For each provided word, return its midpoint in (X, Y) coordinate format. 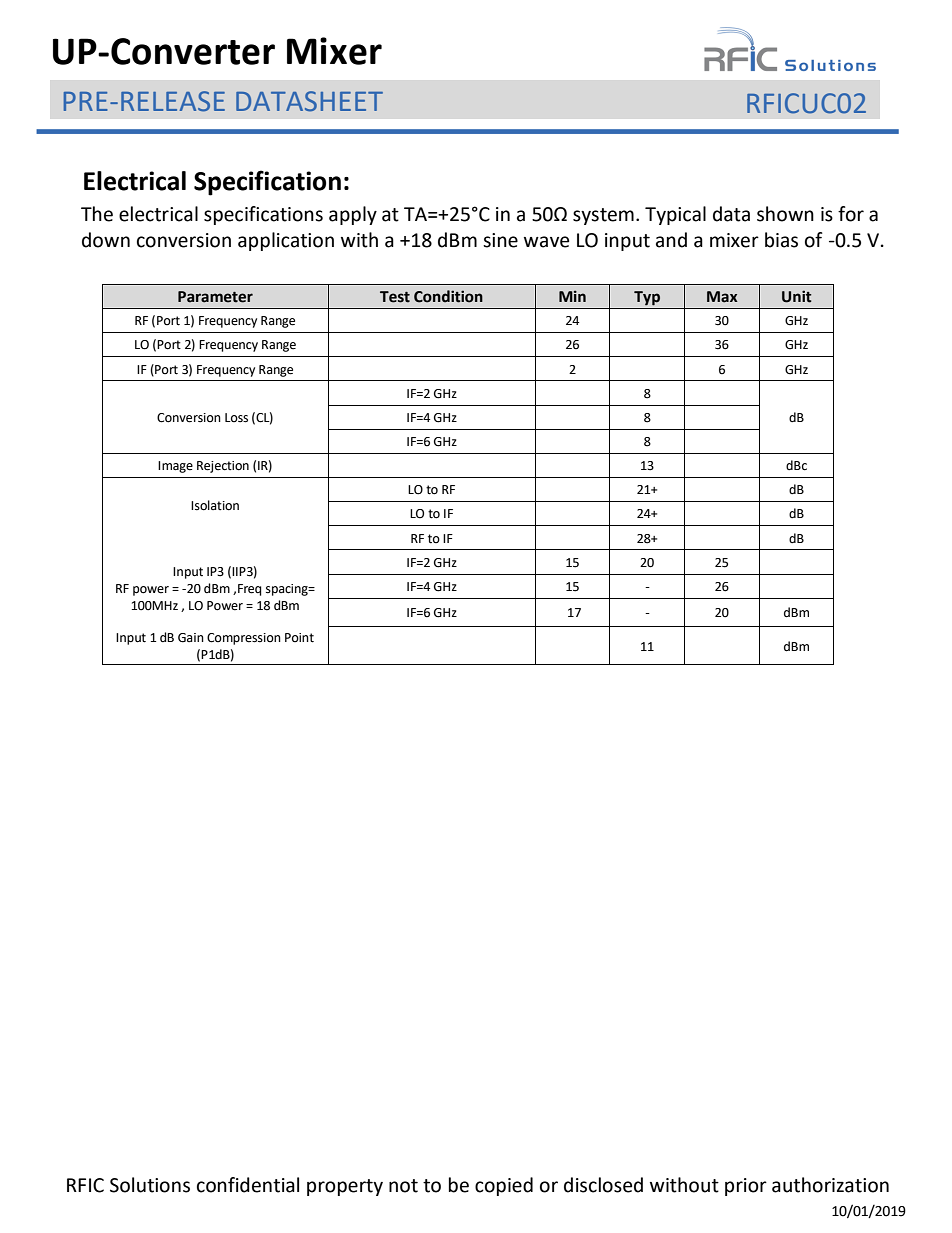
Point (299, 638)
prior (746, 1187)
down (106, 240)
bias (781, 240)
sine (500, 240)
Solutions (150, 1185)
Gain (191, 638)
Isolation (215, 505)
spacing (288, 590)
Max (722, 297)
